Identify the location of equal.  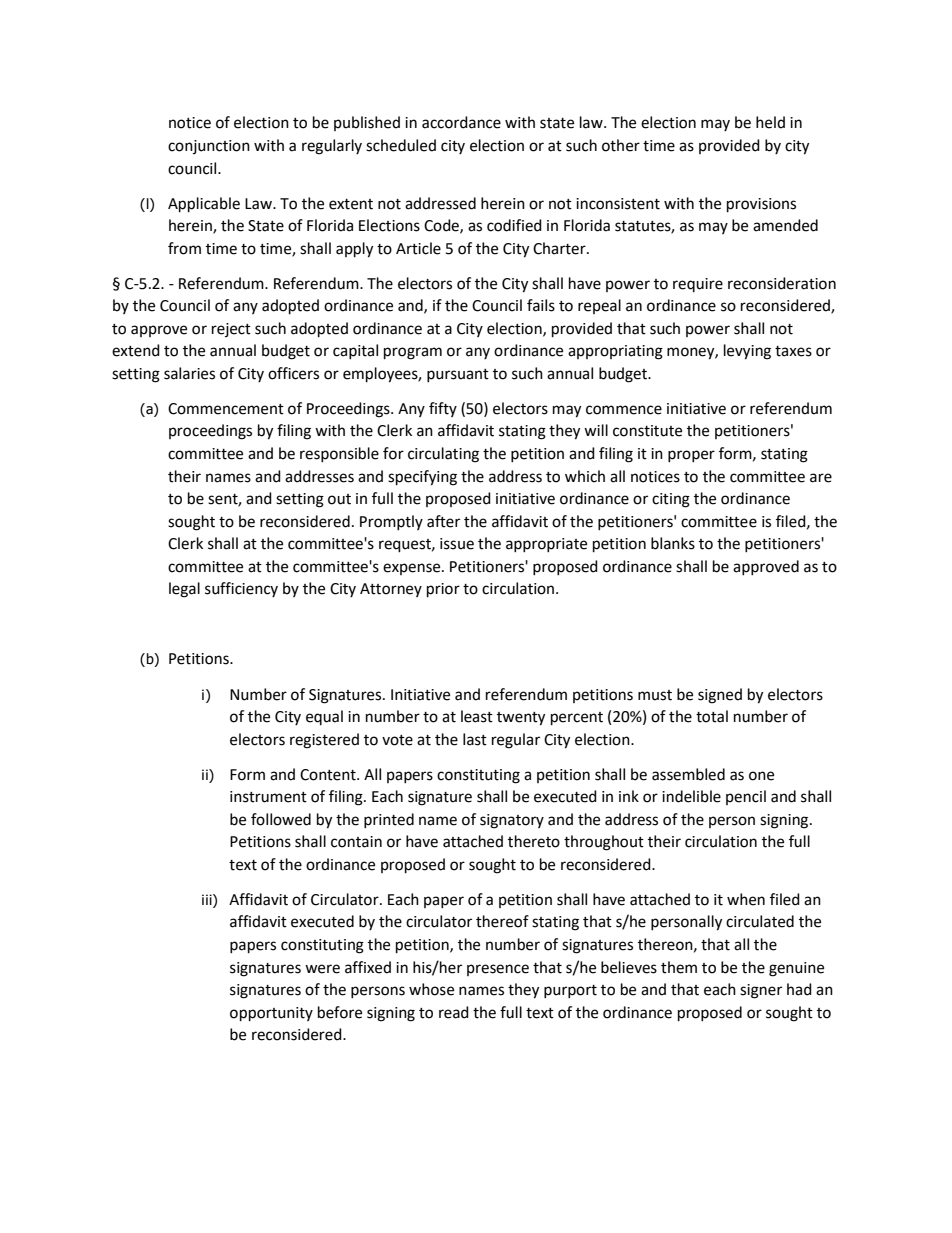
(324, 717).
